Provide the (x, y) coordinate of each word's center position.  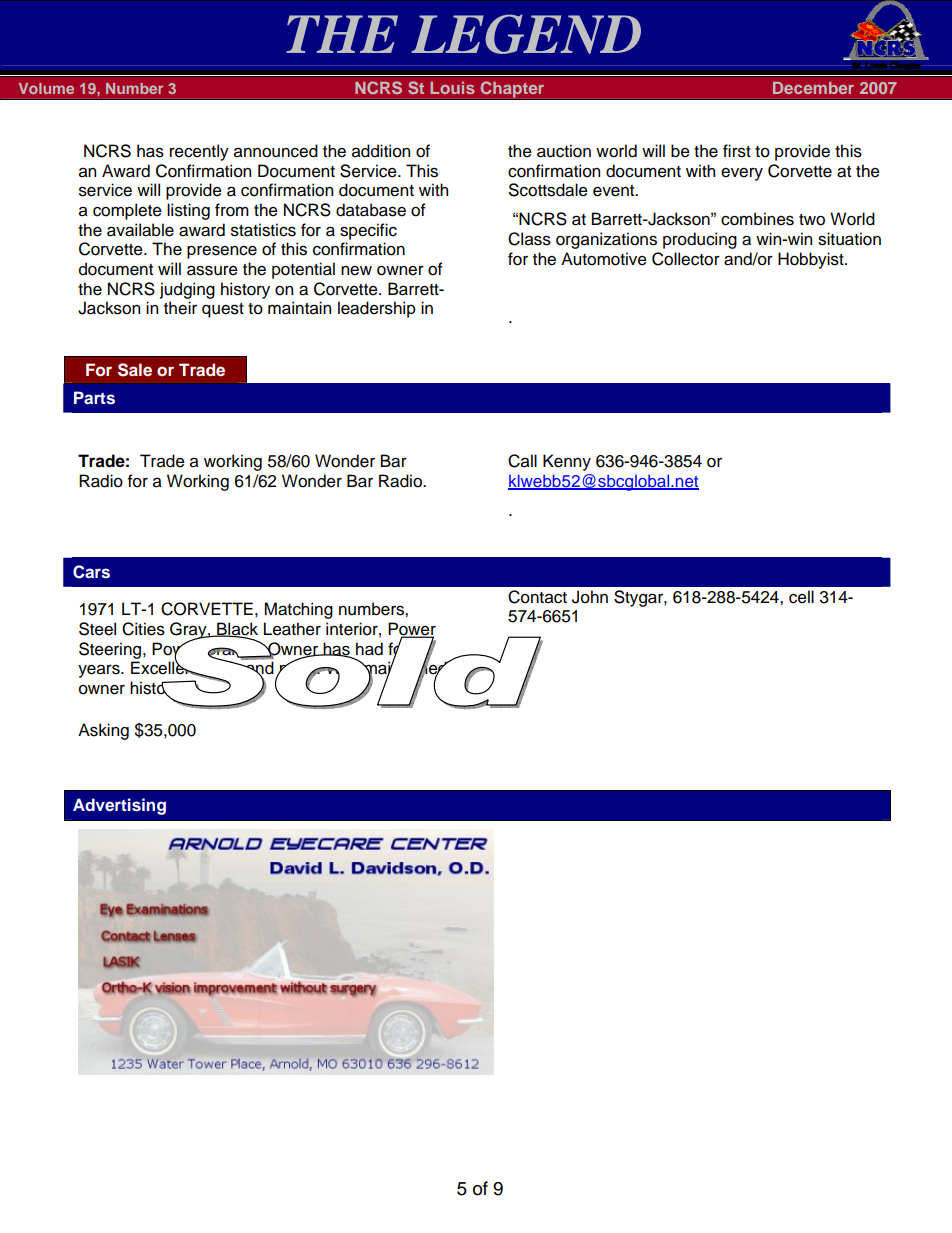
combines (757, 219)
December (813, 88)
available (140, 230)
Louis (452, 87)
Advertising (119, 806)
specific (368, 231)
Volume (46, 88)
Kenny (567, 462)
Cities (143, 629)
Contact (537, 597)
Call (522, 461)
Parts (94, 398)
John (590, 597)
